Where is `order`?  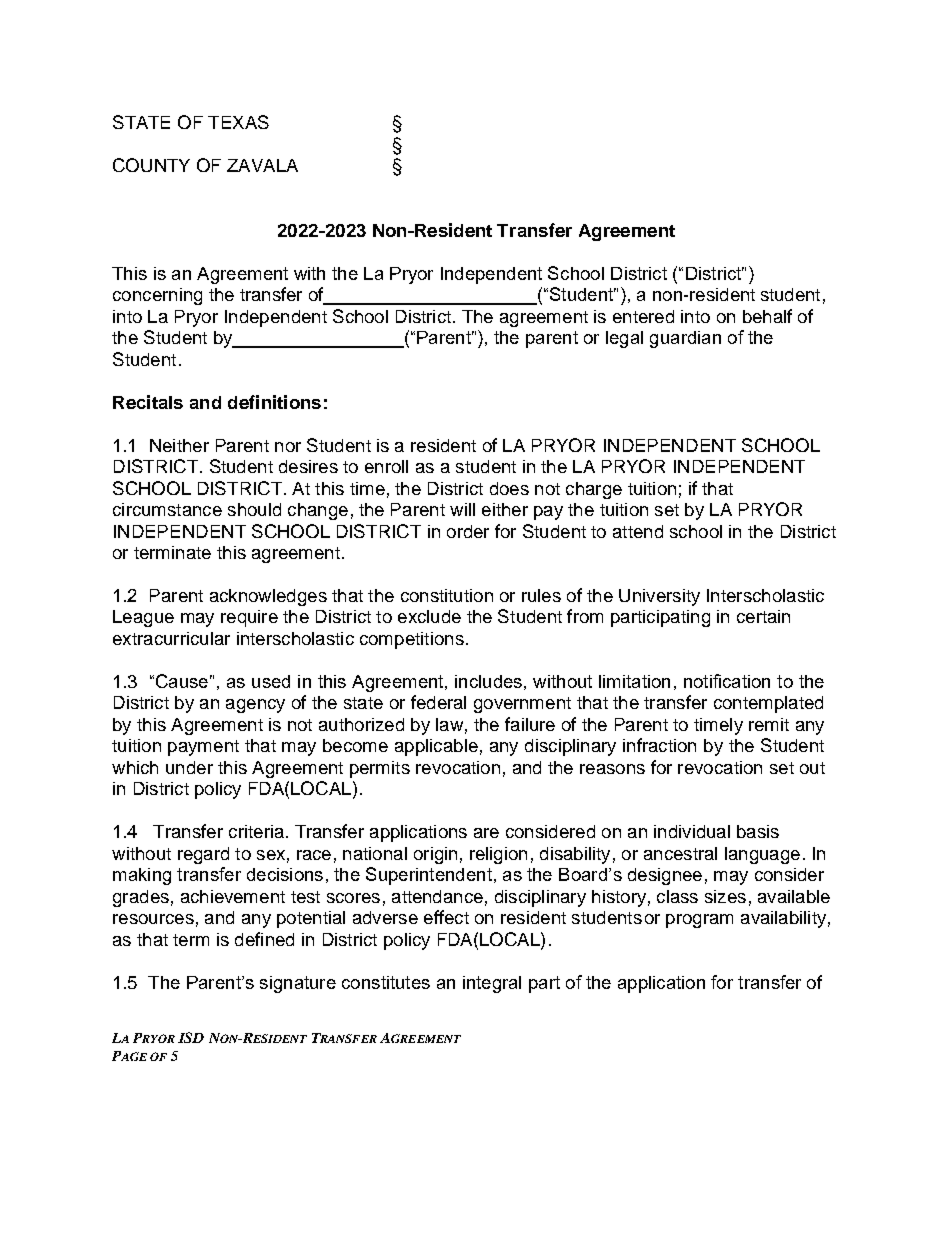 order is located at coordinates (468, 531).
